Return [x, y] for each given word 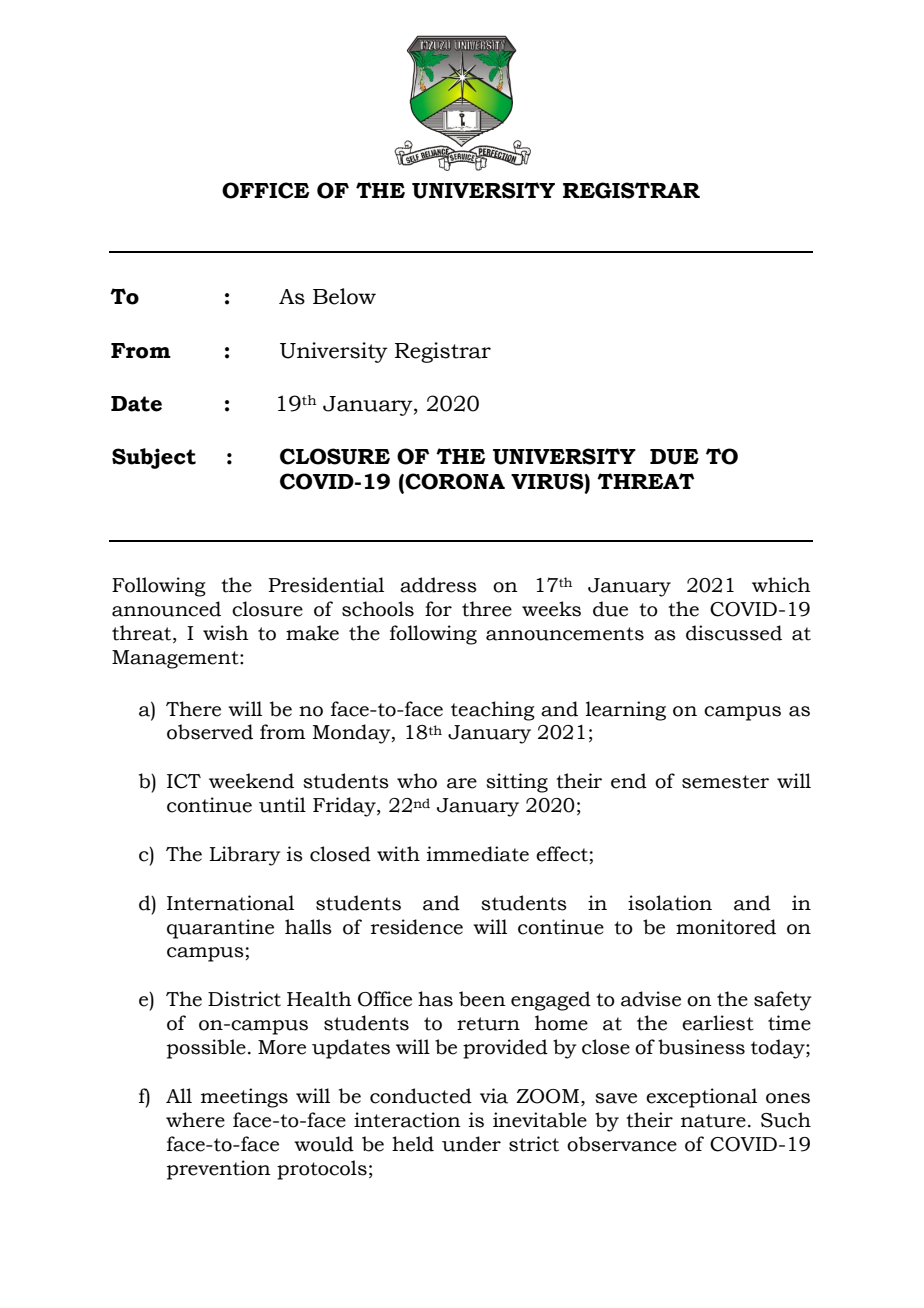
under [471, 1144]
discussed [734, 633]
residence [417, 927]
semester [725, 782]
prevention [219, 1170]
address [438, 585]
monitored [726, 927]
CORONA [455, 481]
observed [210, 732]
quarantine [220, 929]
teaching [493, 711]
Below [344, 296]
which [781, 585]
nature [713, 1121]
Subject [154, 458]
